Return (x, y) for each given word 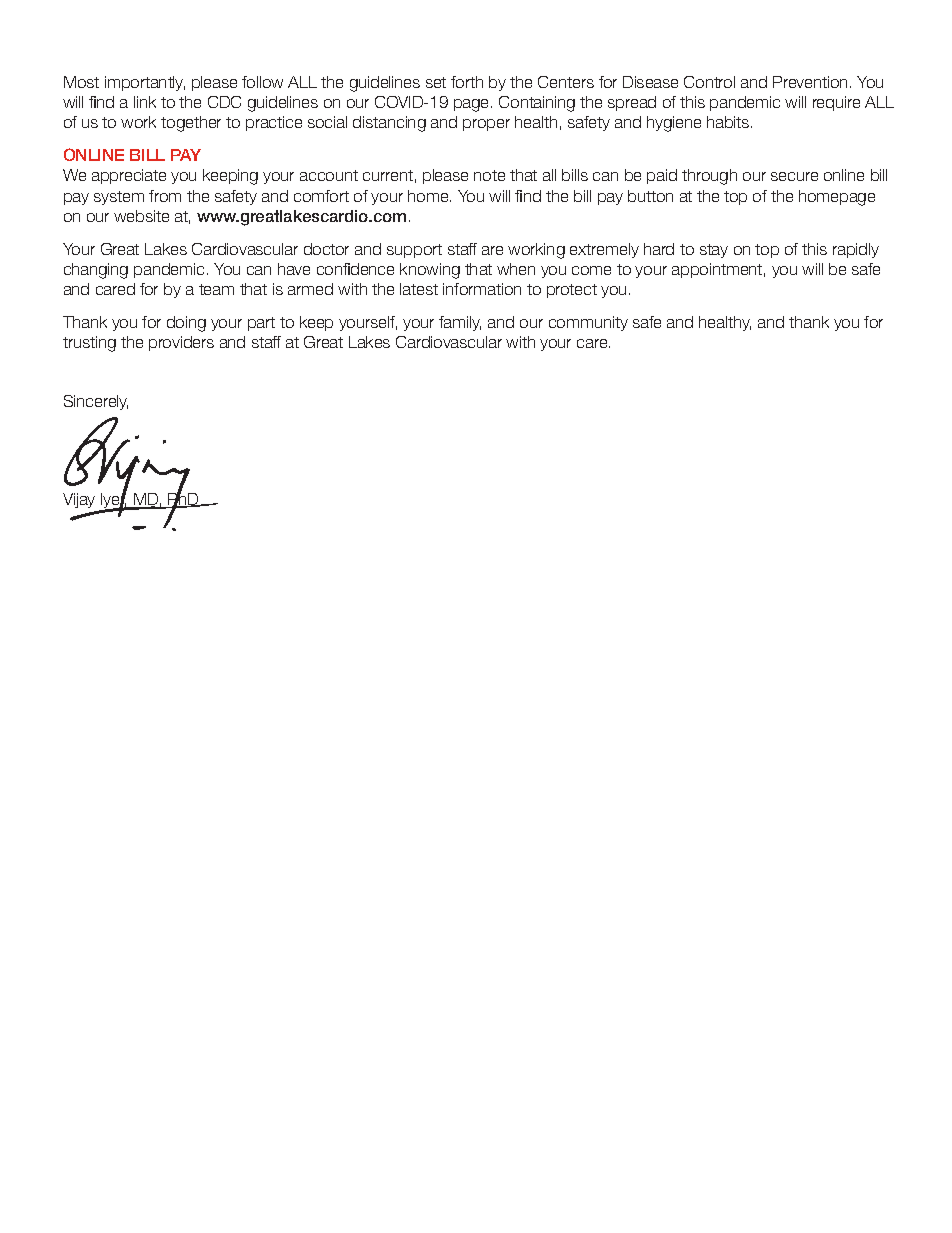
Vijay (79, 500)
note (489, 175)
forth (467, 82)
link (145, 102)
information (482, 289)
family (460, 323)
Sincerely (96, 402)
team (216, 289)
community (588, 323)
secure (794, 176)
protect (572, 291)
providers (181, 343)
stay (714, 251)
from (165, 196)
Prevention (810, 82)
